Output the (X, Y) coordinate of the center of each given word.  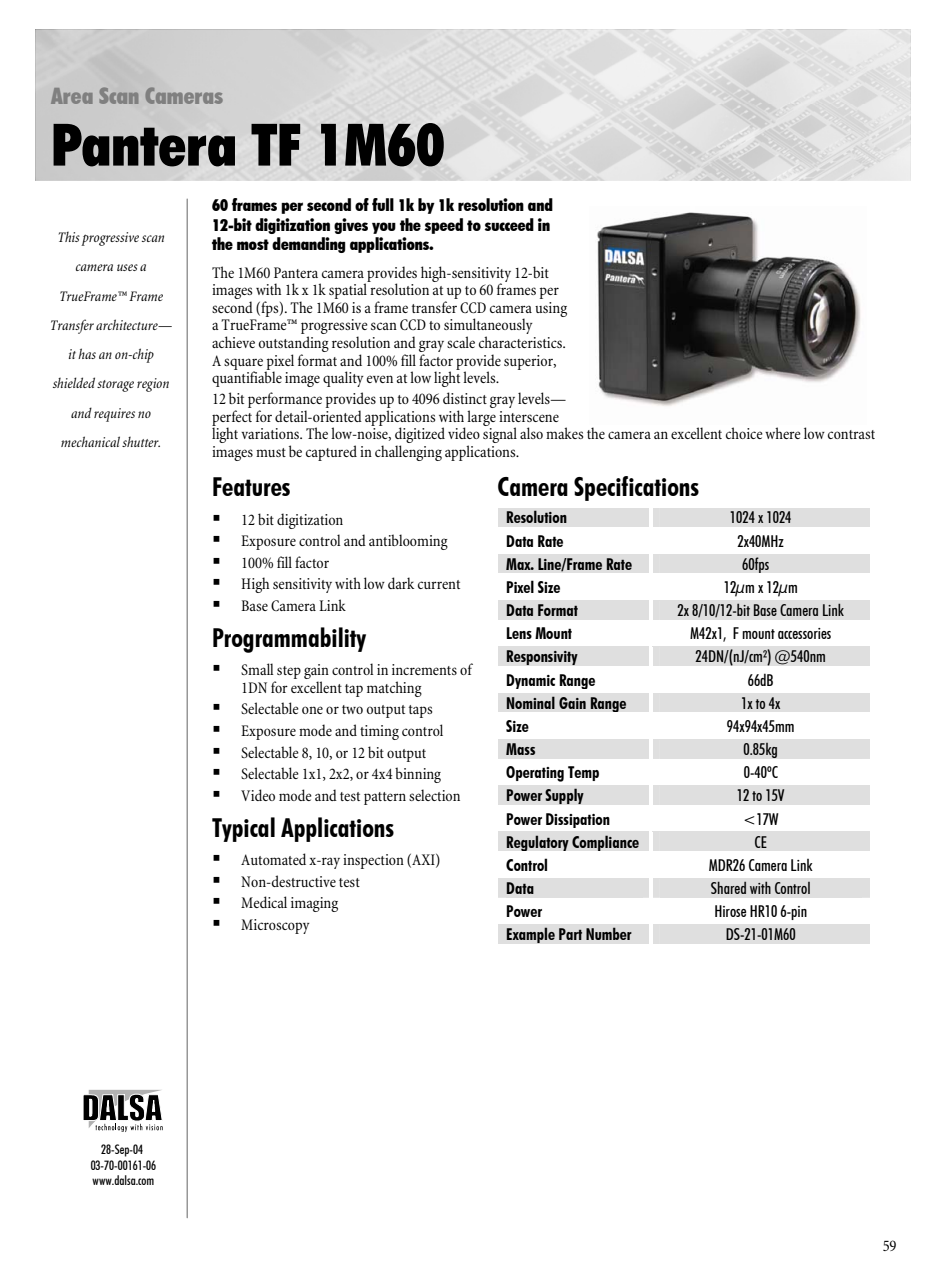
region (153, 385)
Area (71, 96)
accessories (804, 633)
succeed (509, 224)
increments (424, 669)
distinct (465, 398)
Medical (264, 902)
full (383, 204)
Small (257, 669)
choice (744, 433)
